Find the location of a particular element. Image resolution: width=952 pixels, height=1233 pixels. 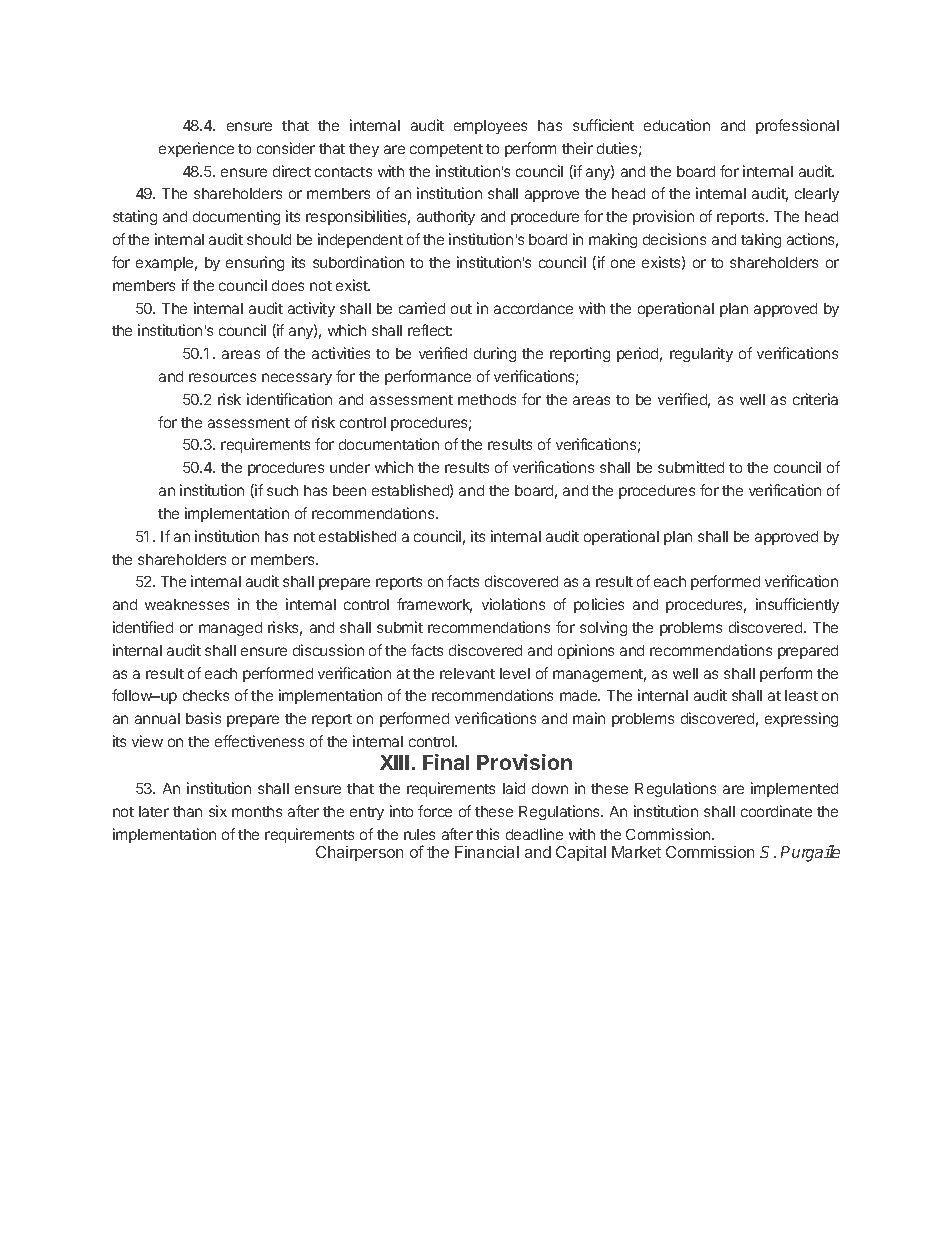

policies is located at coordinates (599, 605).
